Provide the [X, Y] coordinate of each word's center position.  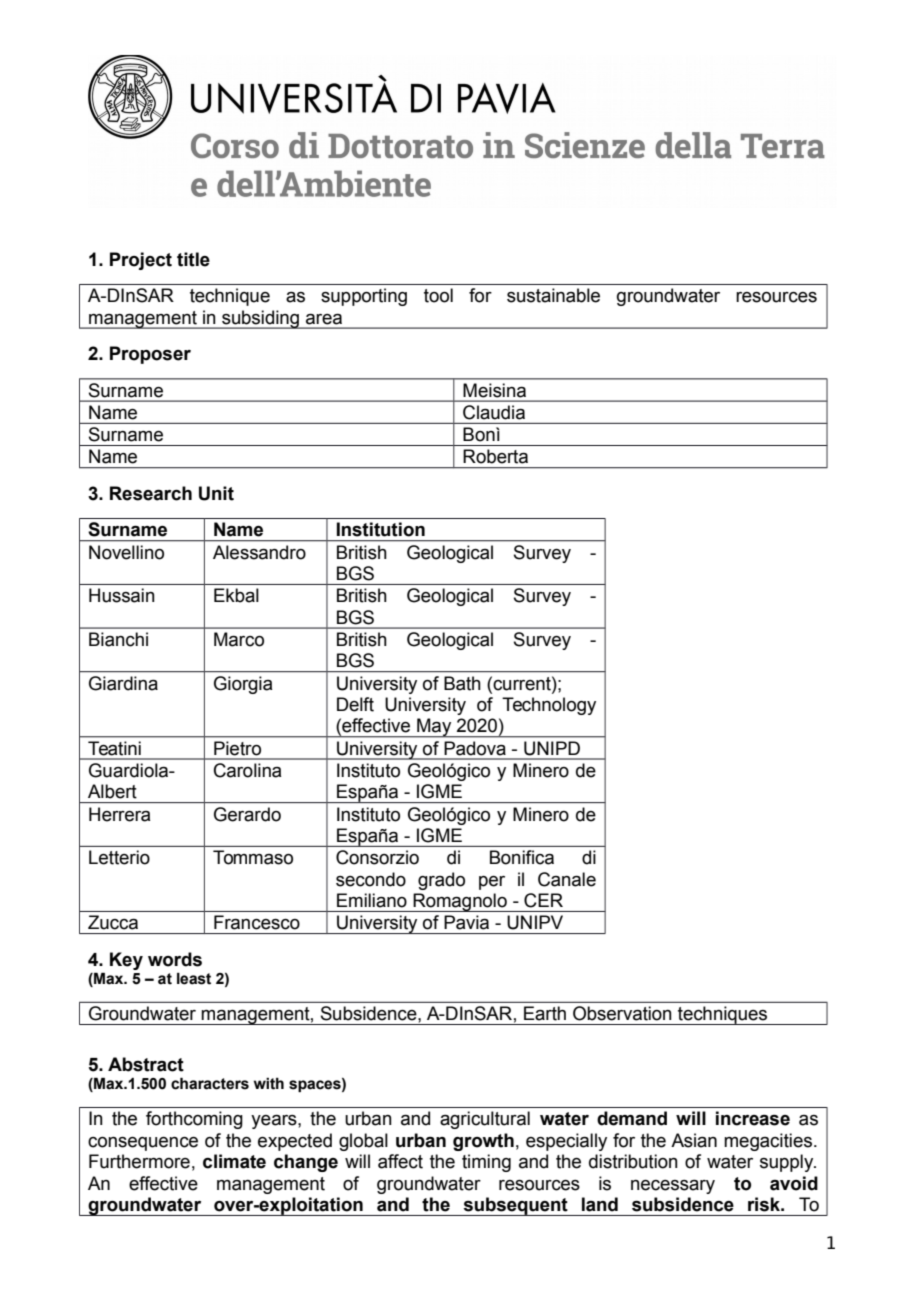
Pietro [237, 748]
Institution [381, 529]
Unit [216, 493]
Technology [549, 706]
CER [543, 900]
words [175, 959]
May [434, 728]
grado [441, 881]
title [193, 259]
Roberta [495, 456]
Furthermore [139, 1161]
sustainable [553, 295]
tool [438, 295]
